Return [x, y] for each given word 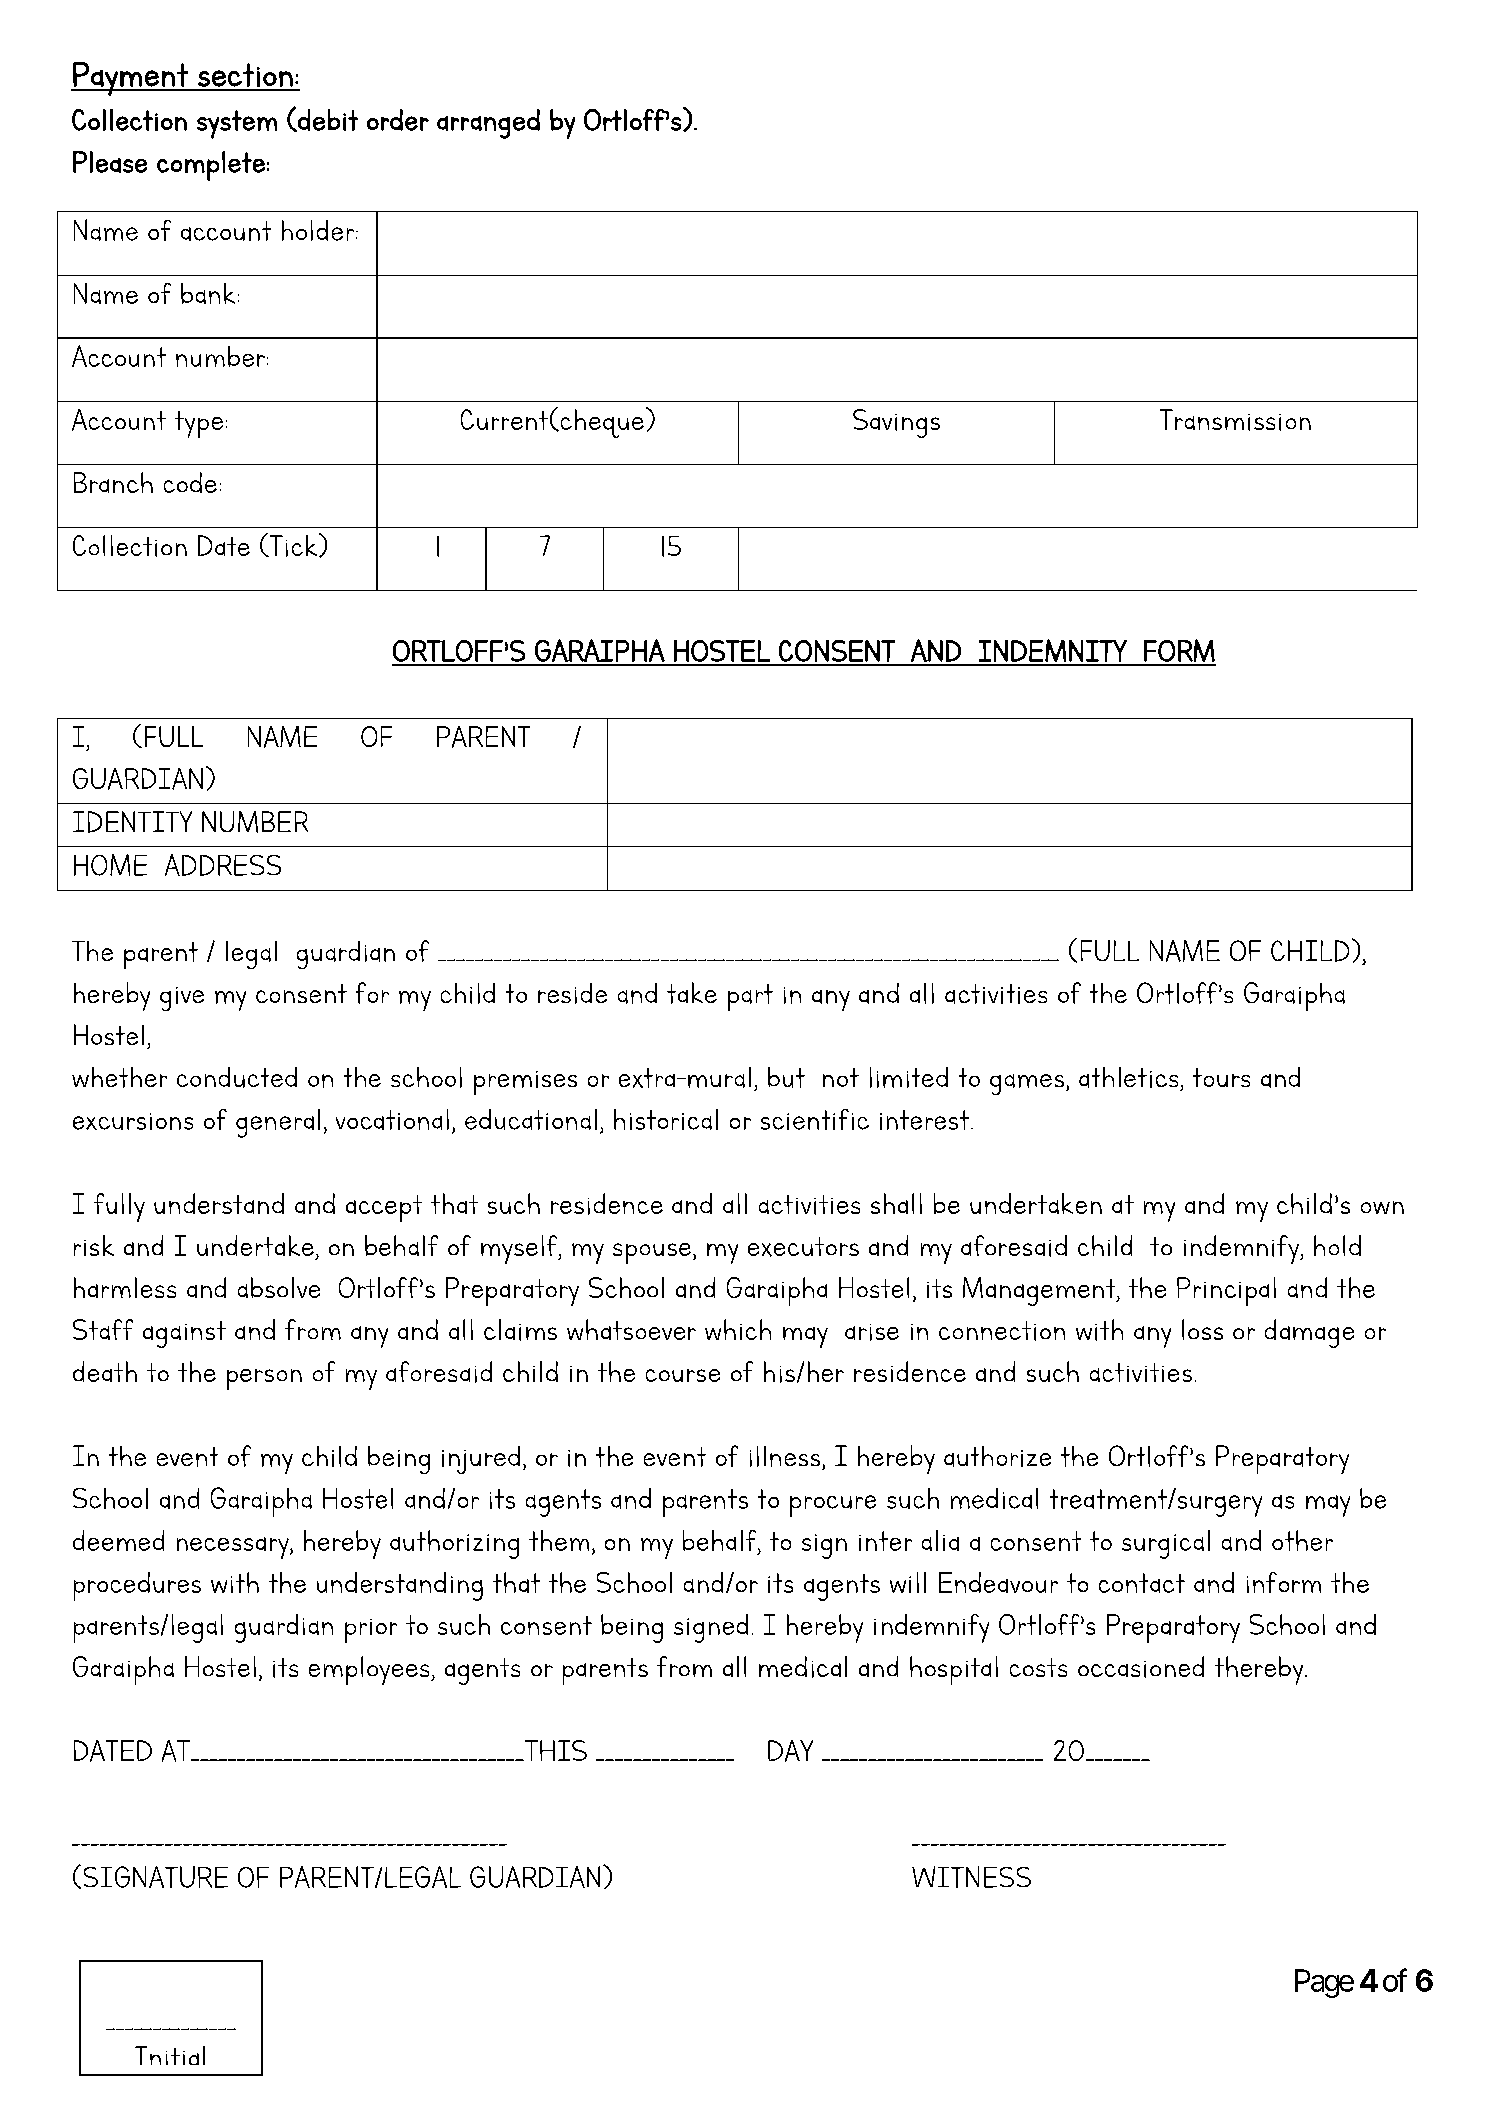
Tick [293, 545]
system [237, 124]
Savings [896, 423]
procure [833, 1506]
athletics [1128, 1077]
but [786, 1077]
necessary [234, 1548]
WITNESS [971, 1877]
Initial [170, 2055]
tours [1221, 1077]
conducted [237, 1077]
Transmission [1235, 420]
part [750, 997]
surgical [1166, 1544]
